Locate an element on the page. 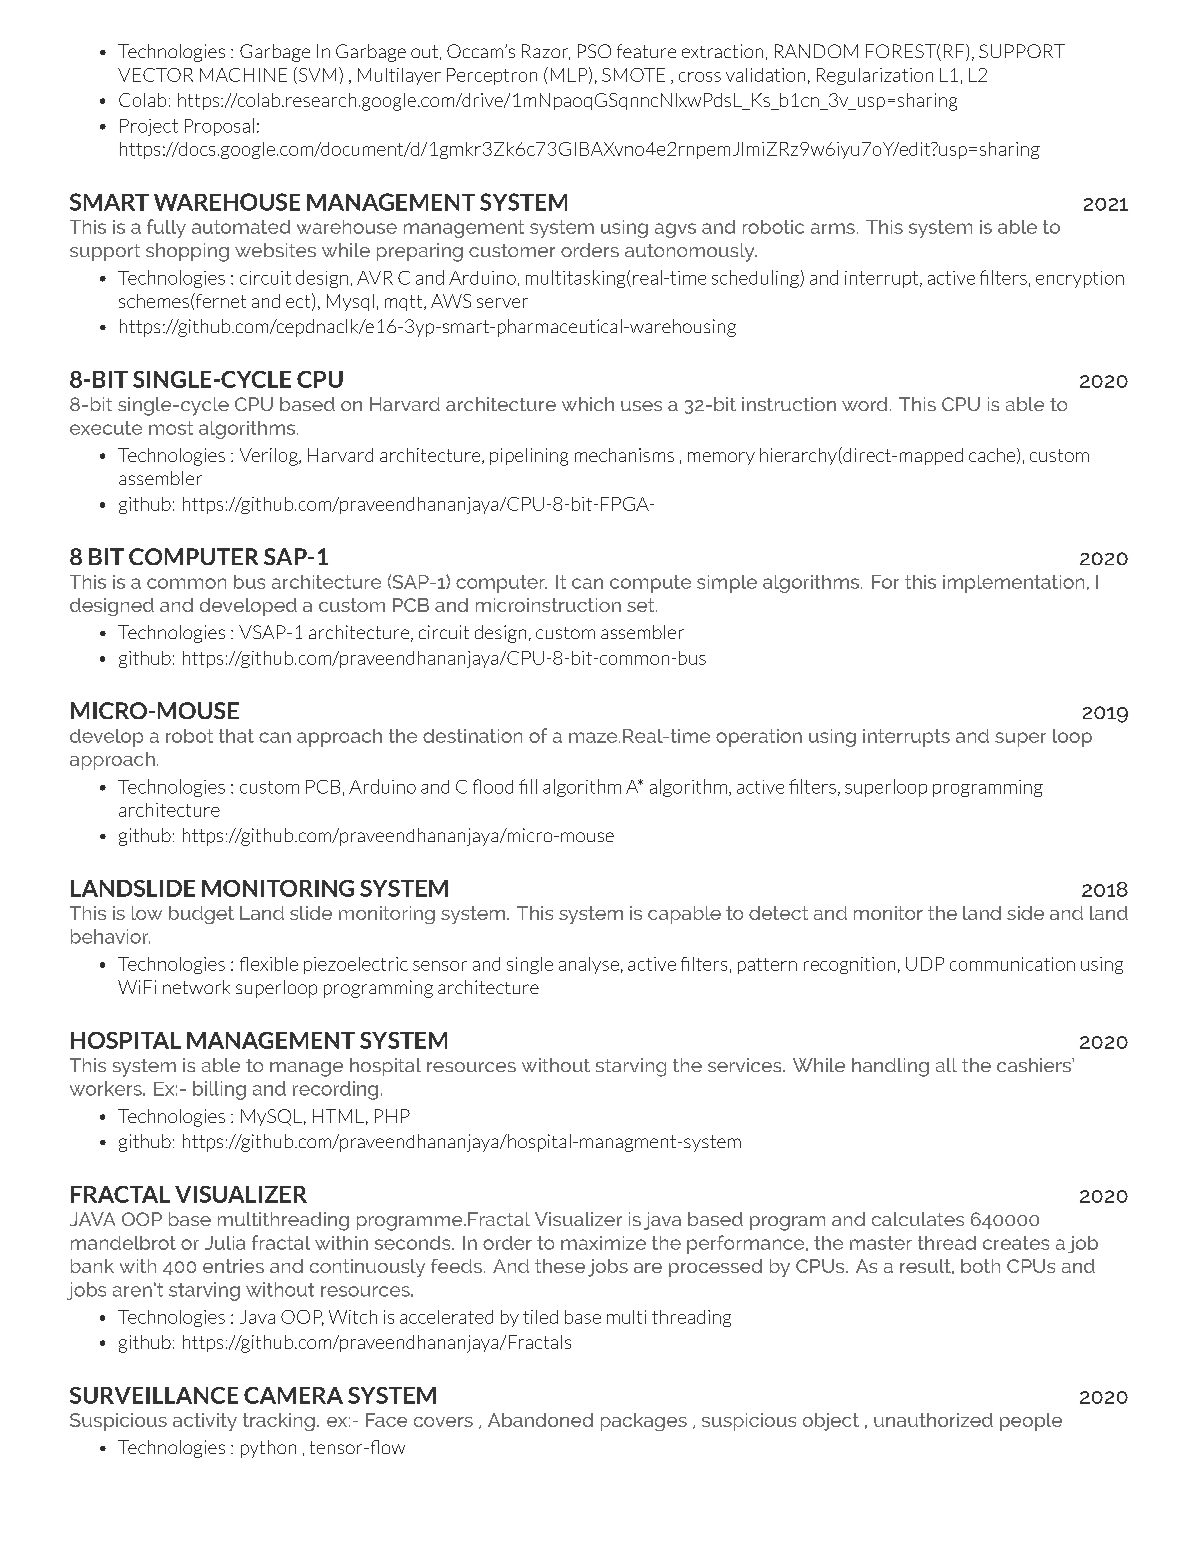  Regularization is located at coordinates (875, 76).
